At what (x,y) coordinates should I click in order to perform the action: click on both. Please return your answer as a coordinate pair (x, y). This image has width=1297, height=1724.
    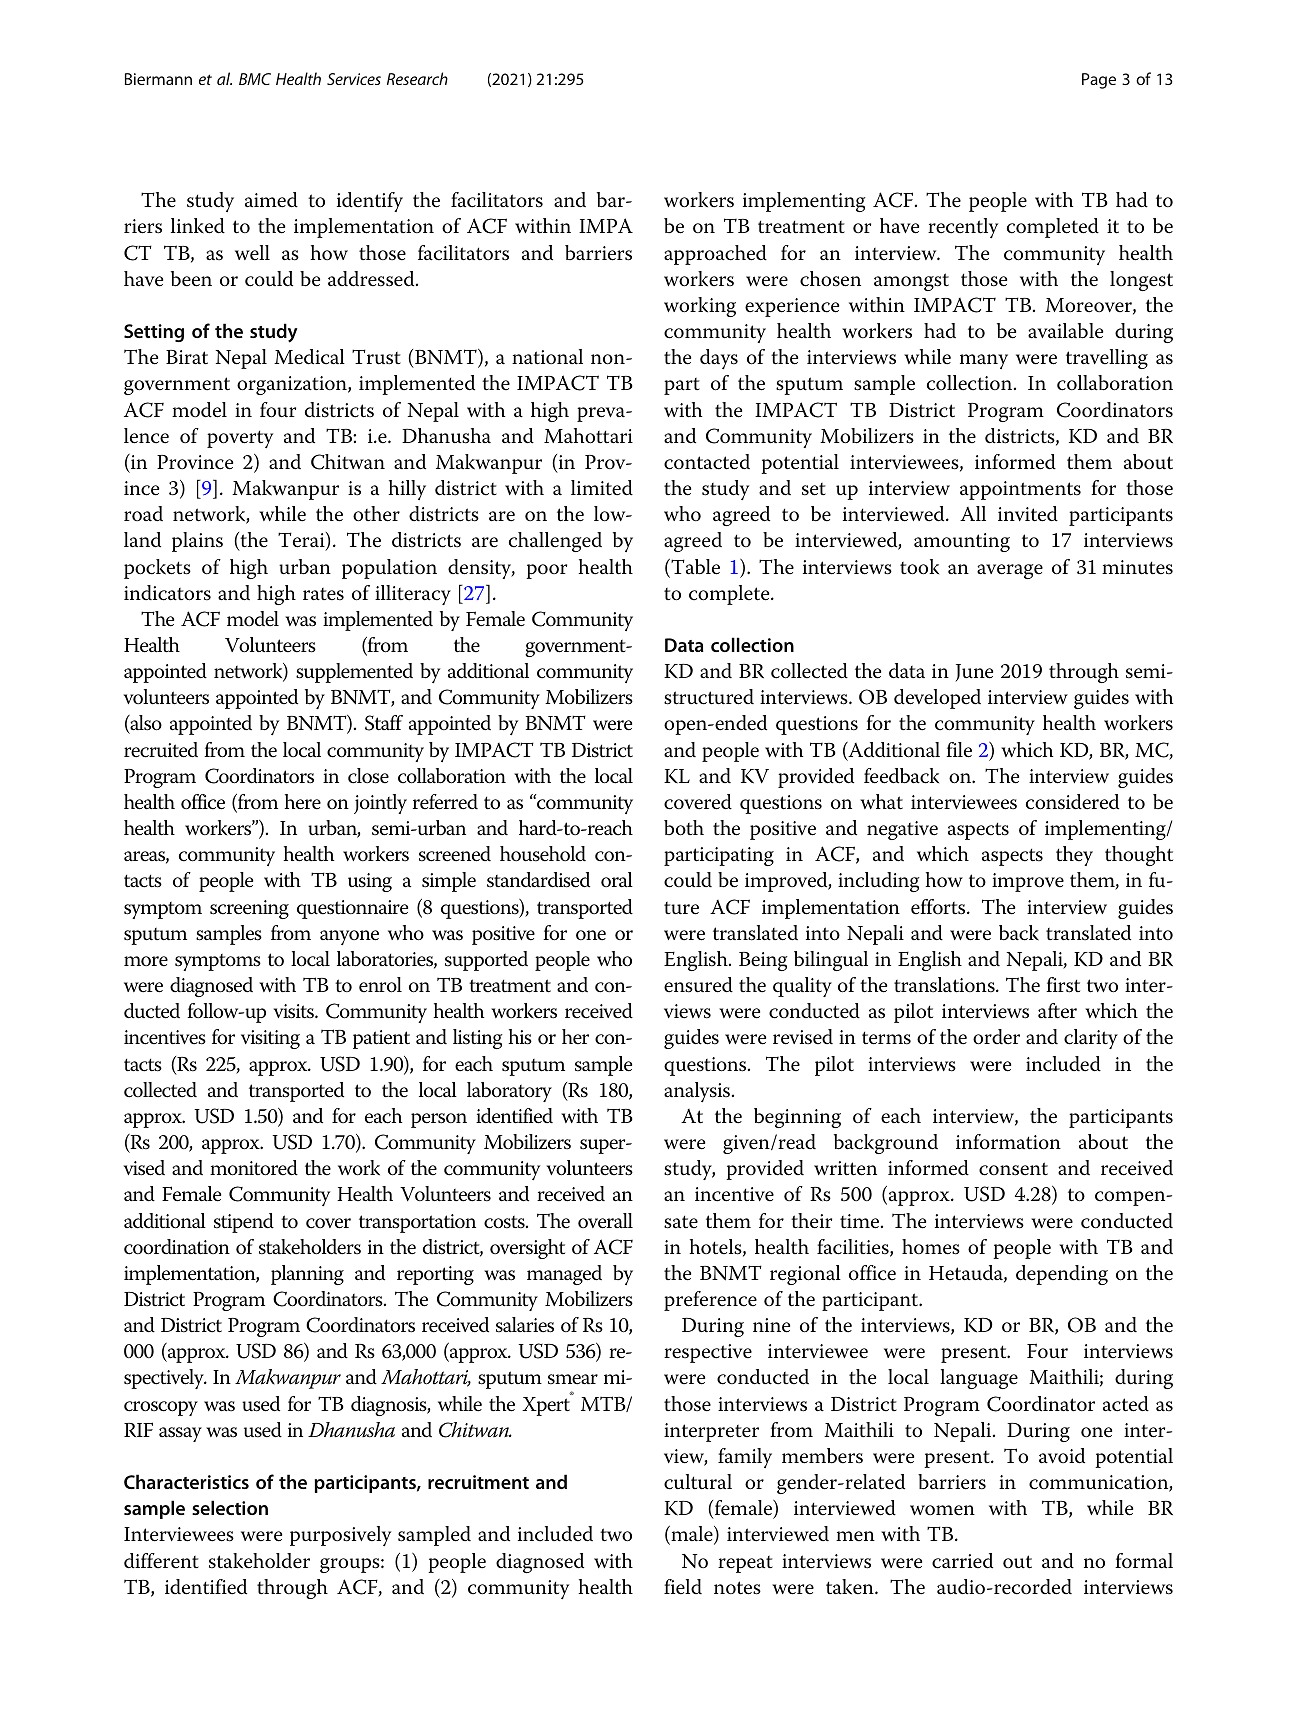
    Looking at the image, I should click on (684, 828).
